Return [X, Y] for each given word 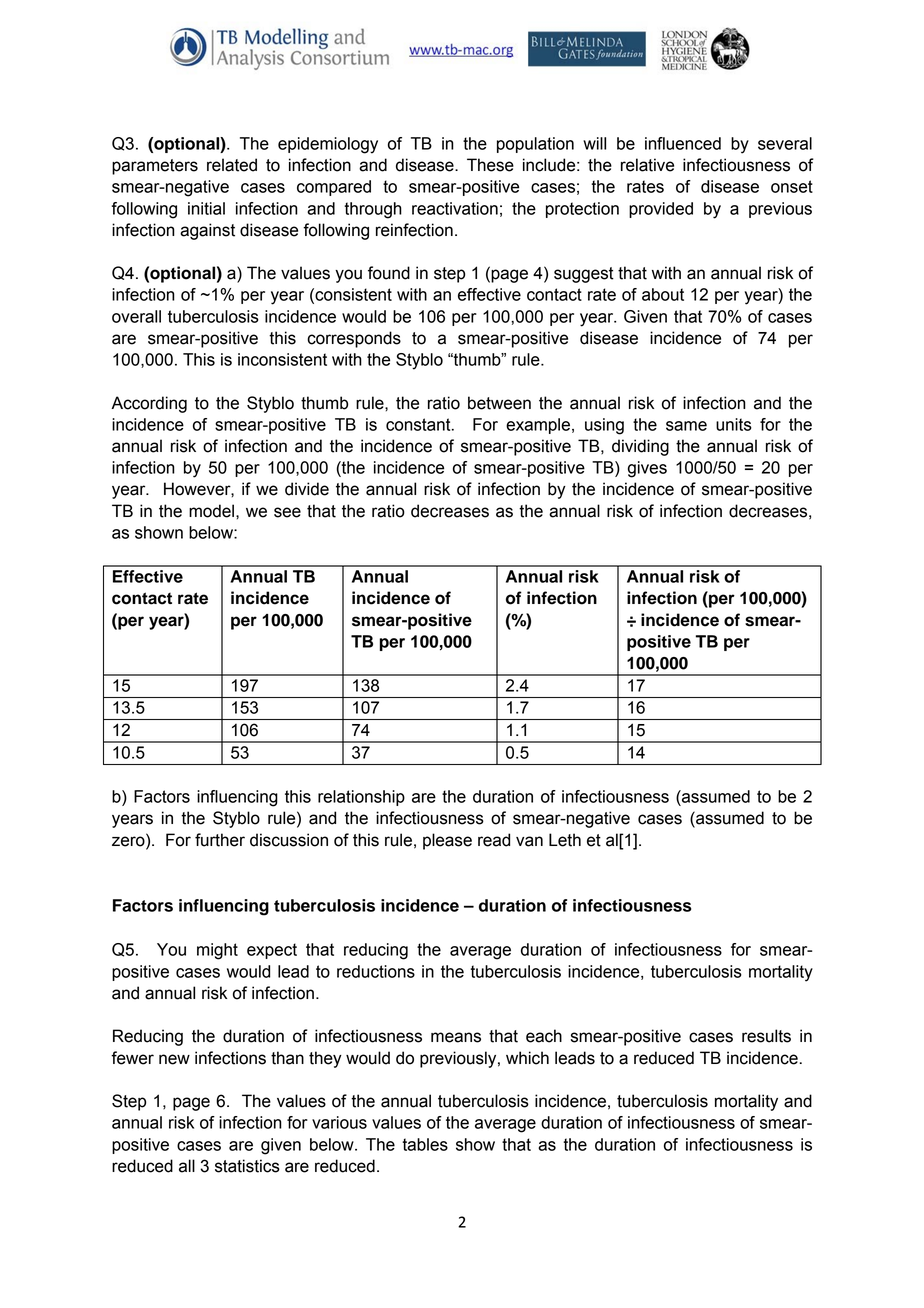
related [232, 165]
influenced [683, 143]
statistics [247, 1166]
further [220, 840]
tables [425, 1144]
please [447, 841]
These [490, 165]
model [211, 511]
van [529, 841]
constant [419, 424]
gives [647, 469]
